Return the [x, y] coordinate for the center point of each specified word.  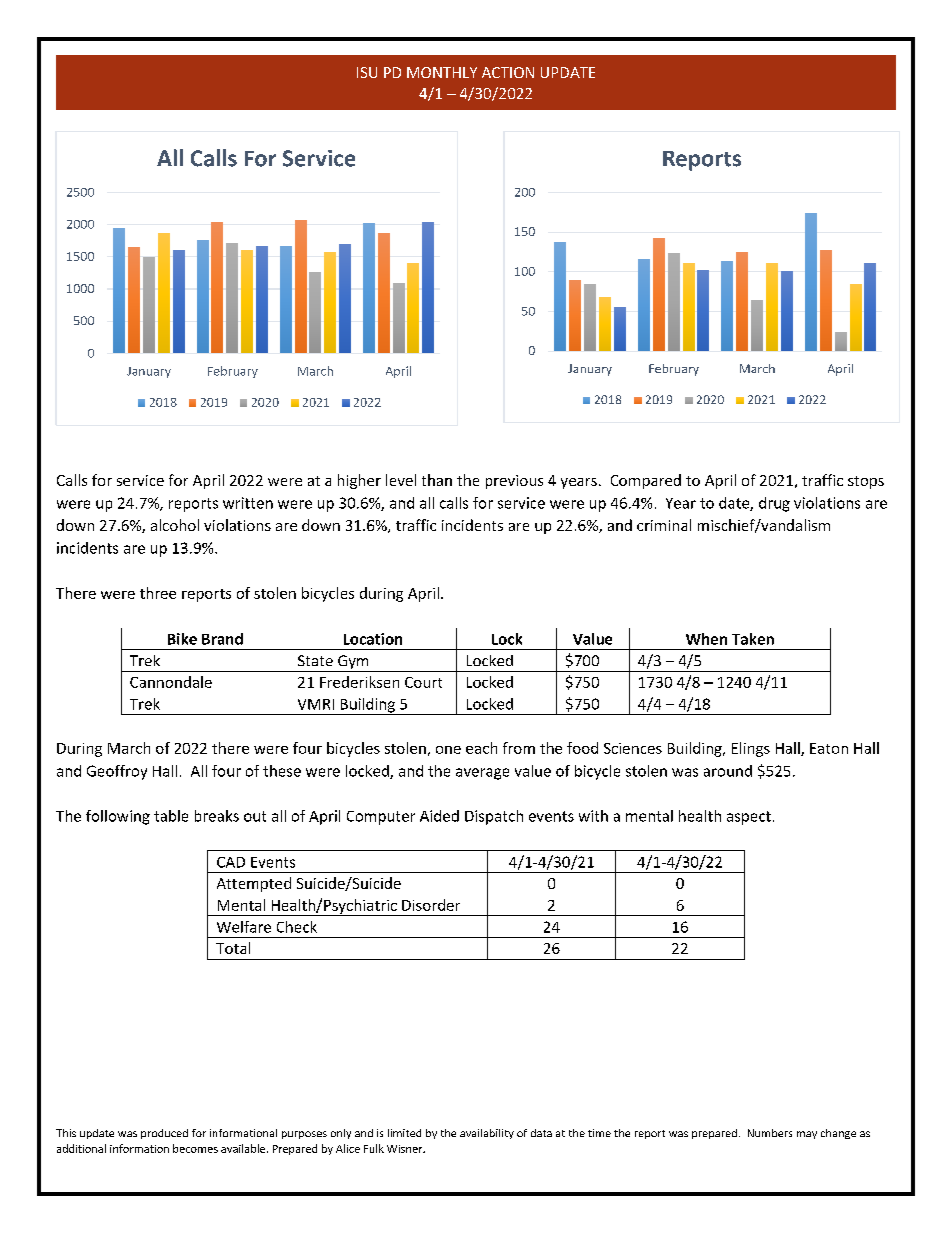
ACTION [508, 72]
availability [487, 1134]
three [158, 593]
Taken [753, 639]
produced [164, 1134]
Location [373, 639]
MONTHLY [442, 72]
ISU [367, 72]
